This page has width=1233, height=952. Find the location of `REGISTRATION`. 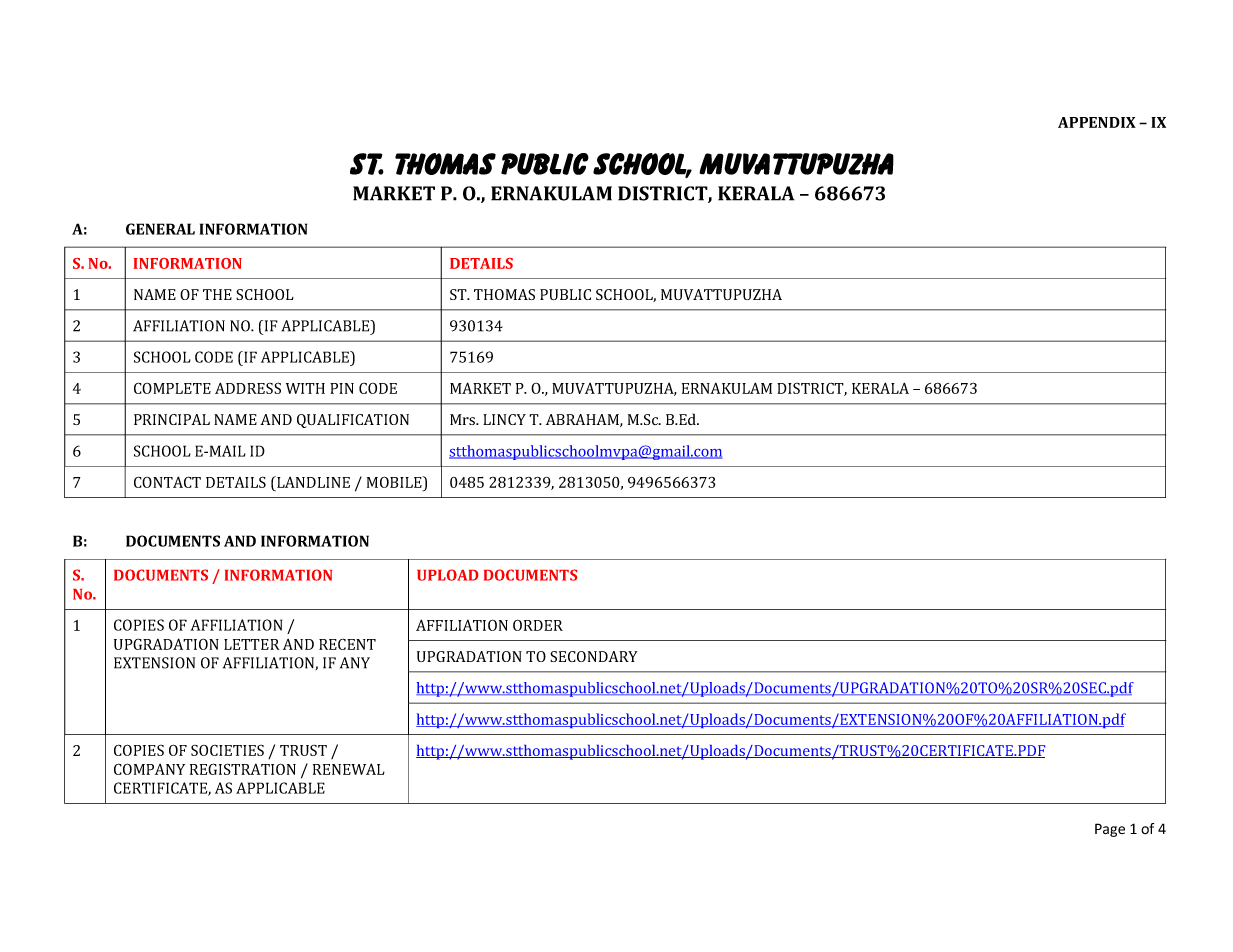

REGISTRATION is located at coordinates (243, 769).
